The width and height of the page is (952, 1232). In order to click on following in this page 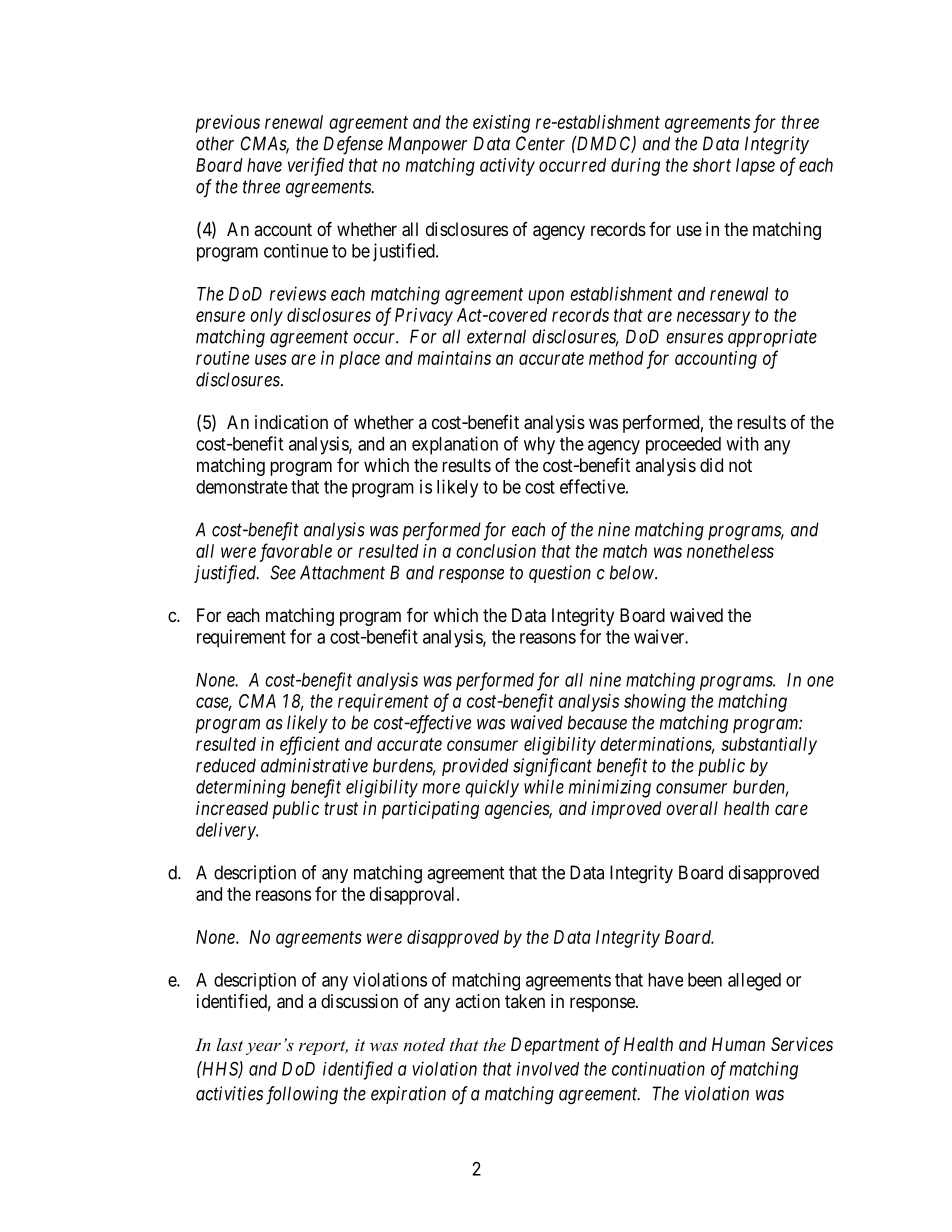, I will do `click(302, 1095)`.
